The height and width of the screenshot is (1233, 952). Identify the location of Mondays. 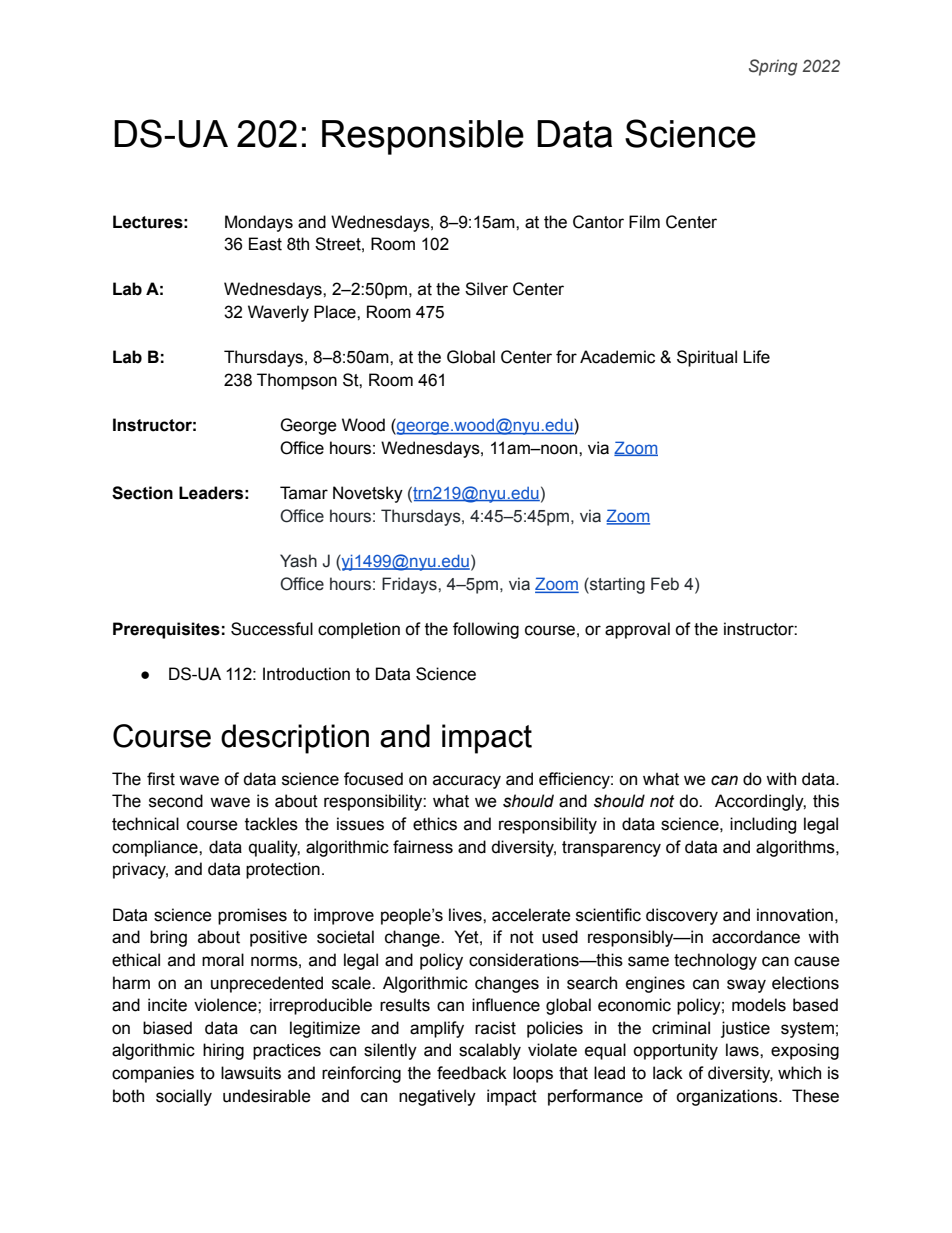
(259, 223).
